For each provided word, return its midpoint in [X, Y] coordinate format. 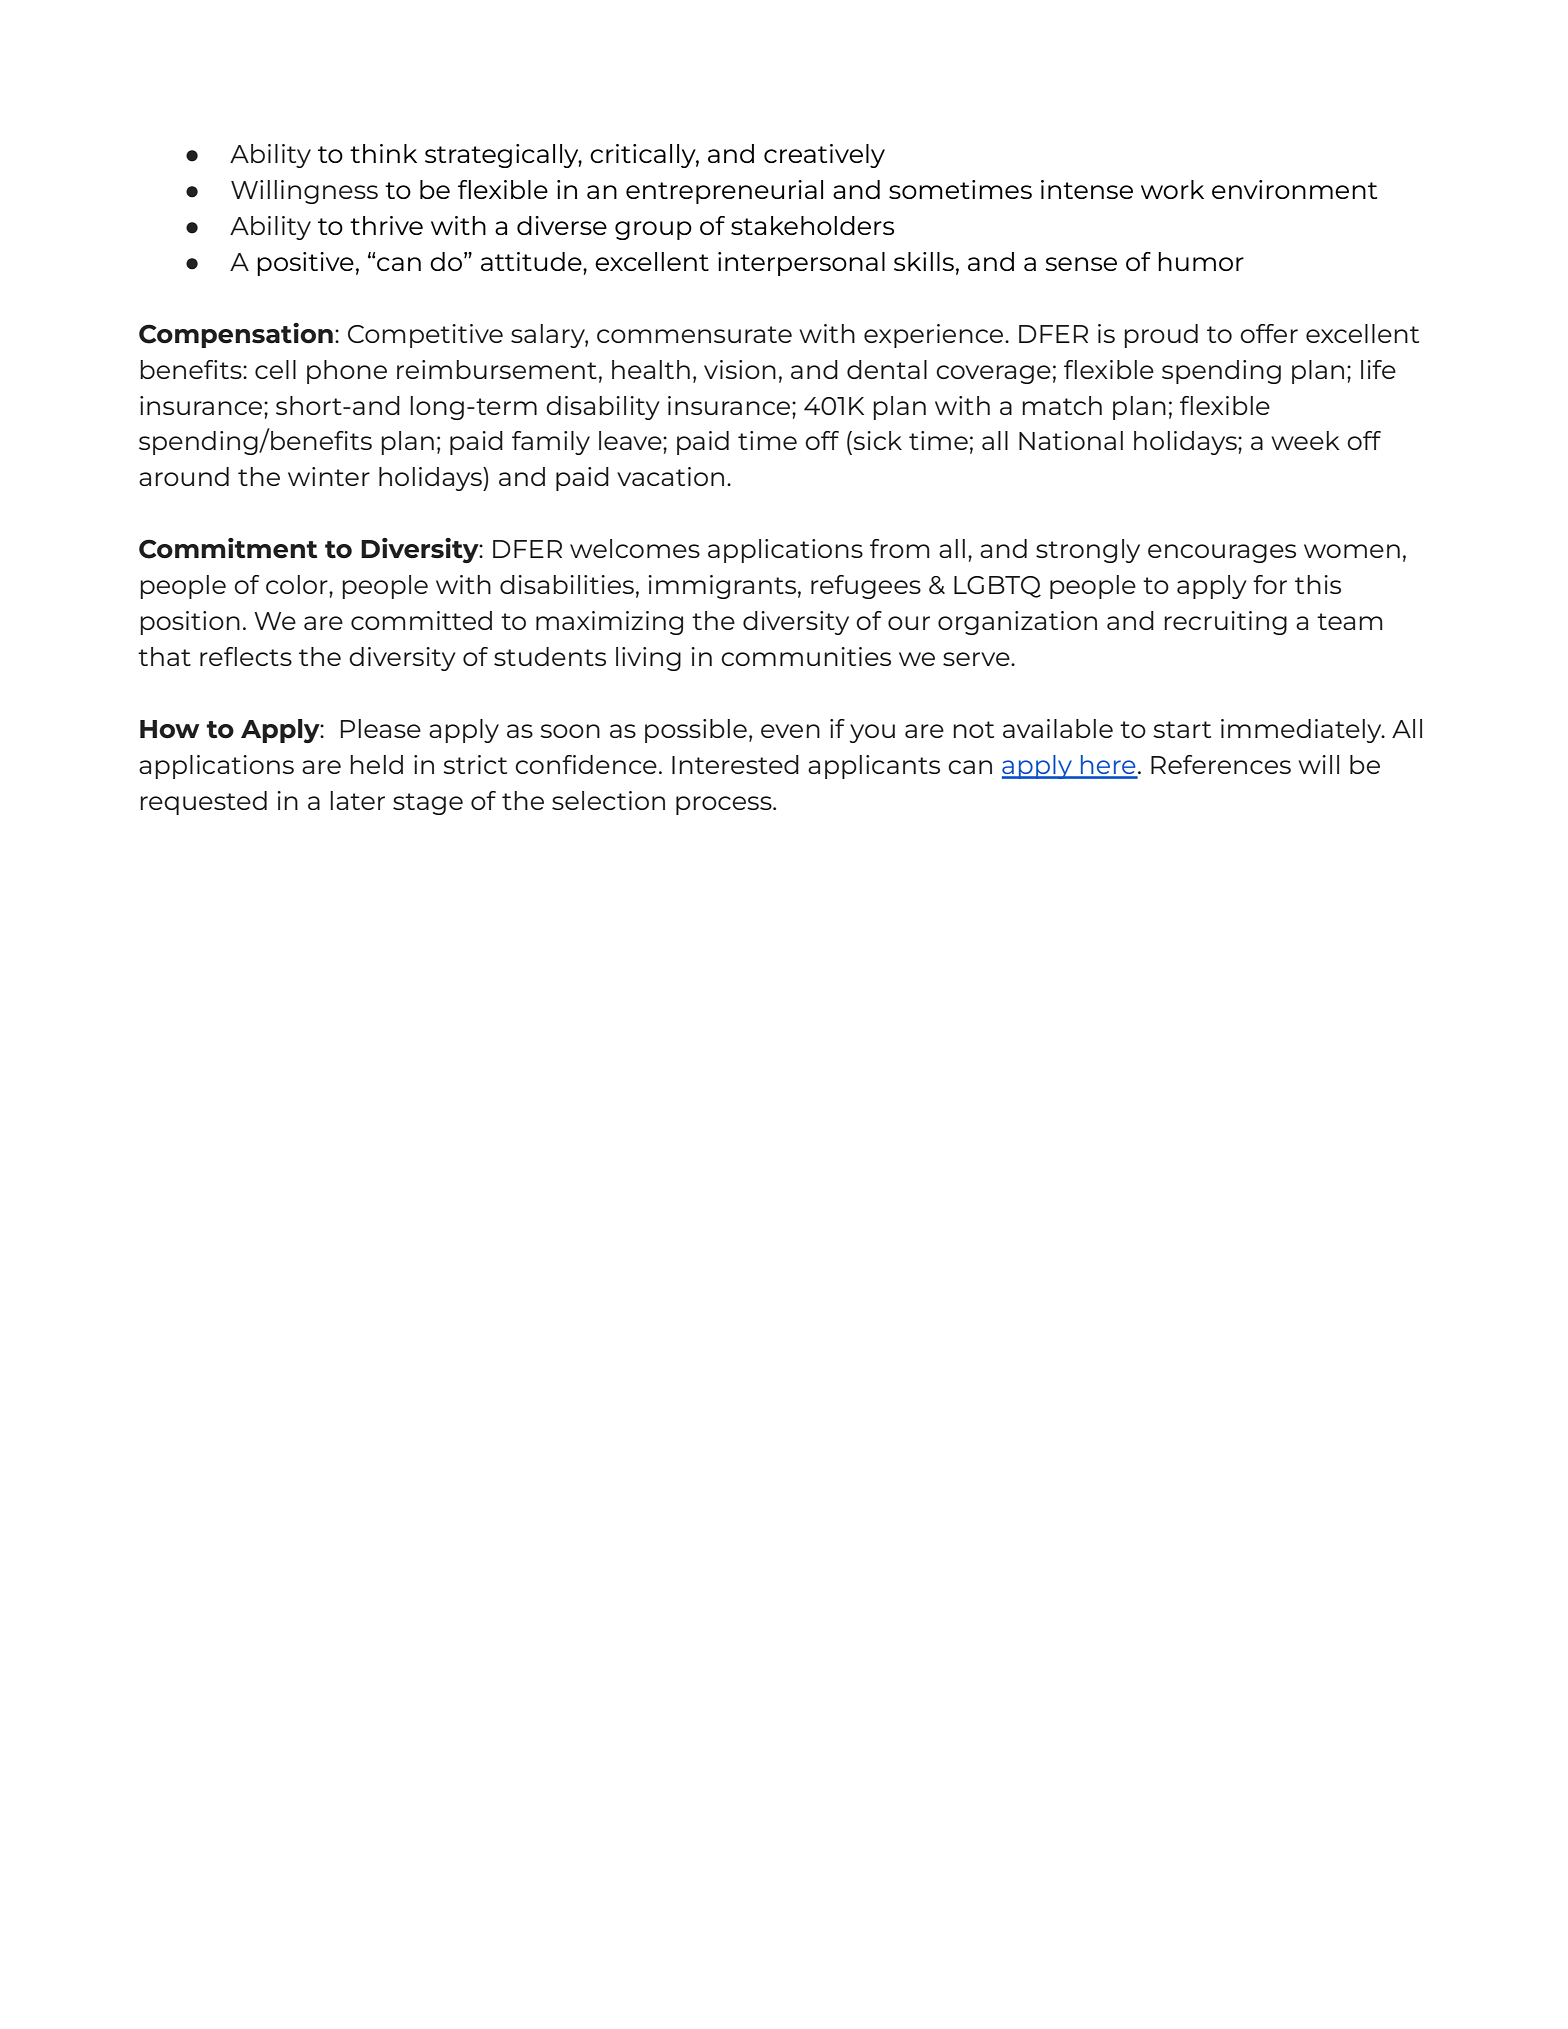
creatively [824, 156]
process [725, 805]
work [1172, 189]
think [383, 153]
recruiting [1225, 623]
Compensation [236, 335]
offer [1269, 333]
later [357, 800]
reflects [246, 656]
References [1221, 764]
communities [806, 656]
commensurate [694, 334]
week [1305, 440]
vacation [670, 476]
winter [329, 476]
